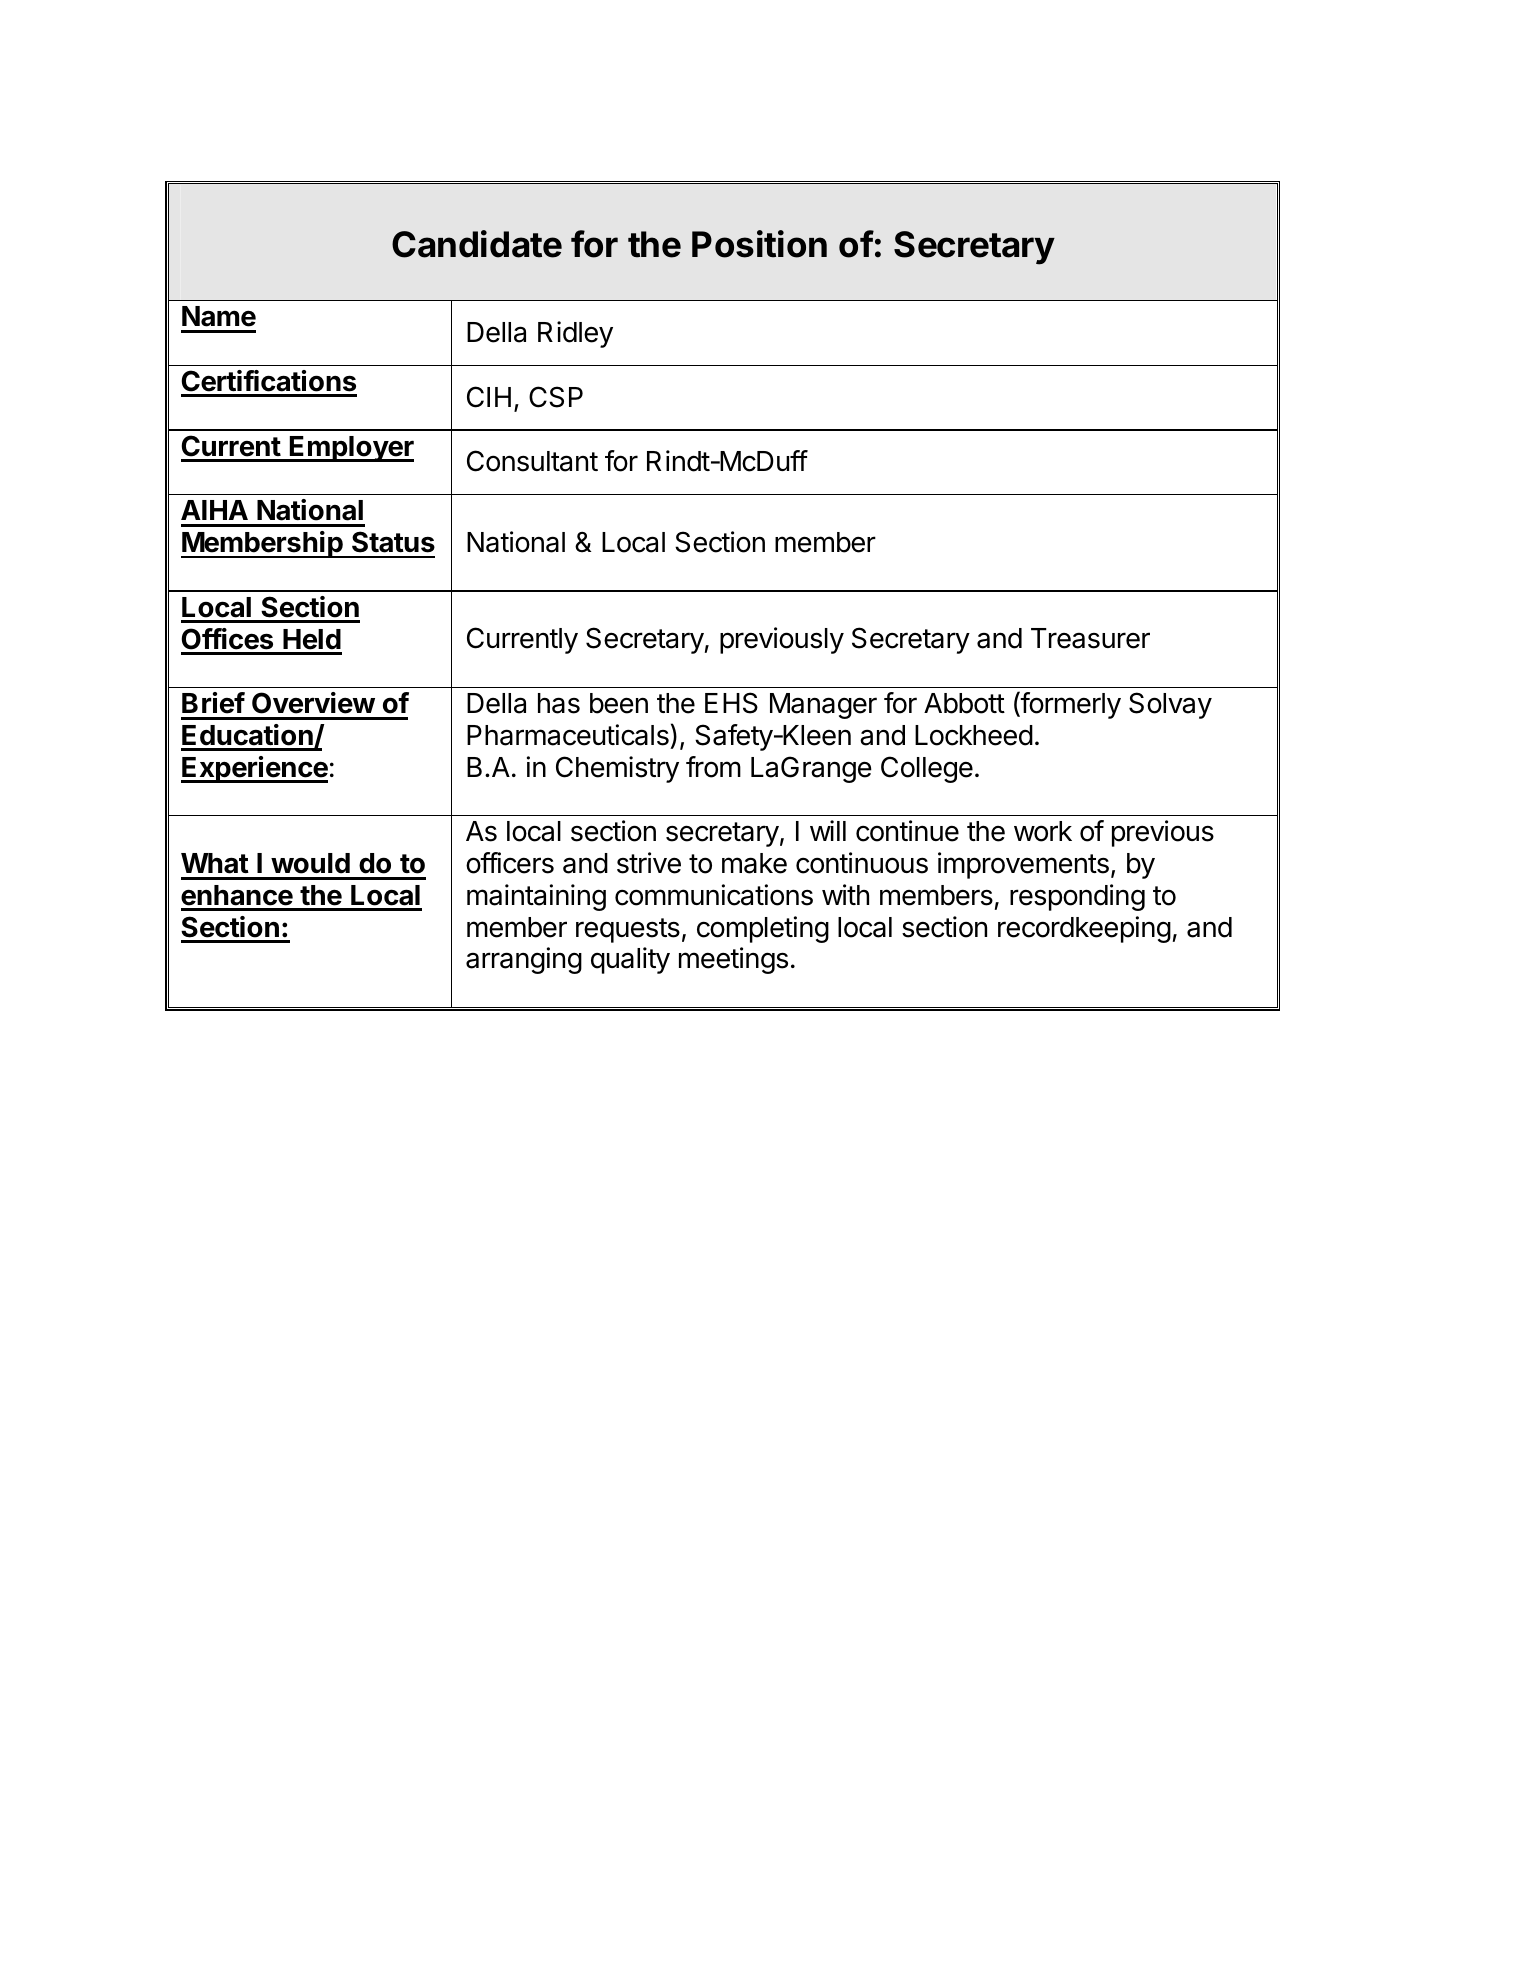 This screenshot has height=1987, width=1536. Describe the element at coordinates (974, 735) in the screenshot. I see `Lockheed` at that location.
